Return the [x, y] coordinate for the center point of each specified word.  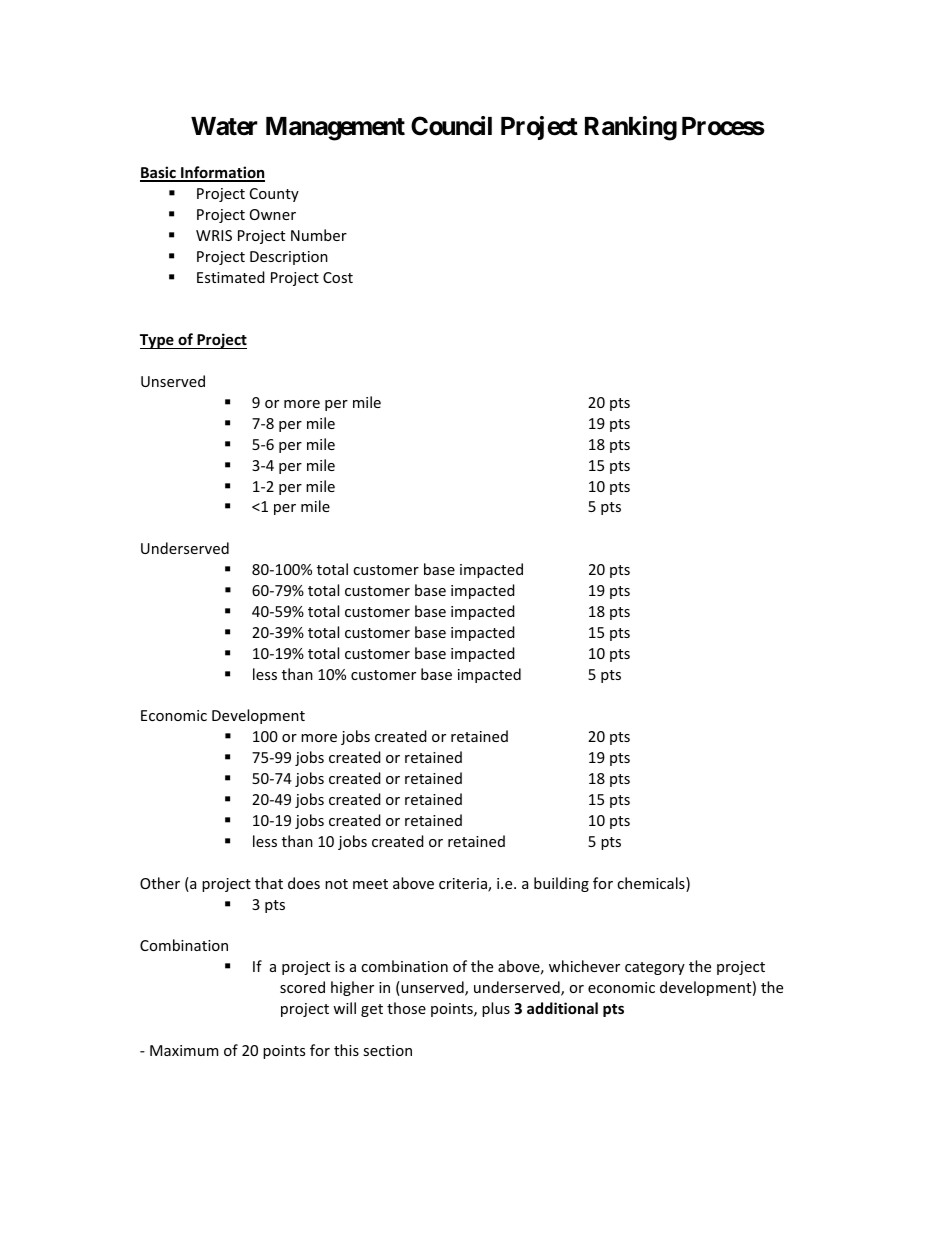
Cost [338, 277]
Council [451, 126]
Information [222, 173]
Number [319, 235]
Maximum [184, 1050]
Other [160, 883]
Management [335, 129]
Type [158, 341]
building [561, 884]
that [269, 883]
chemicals [652, 884]
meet [370, 884]
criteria [464, 885]
